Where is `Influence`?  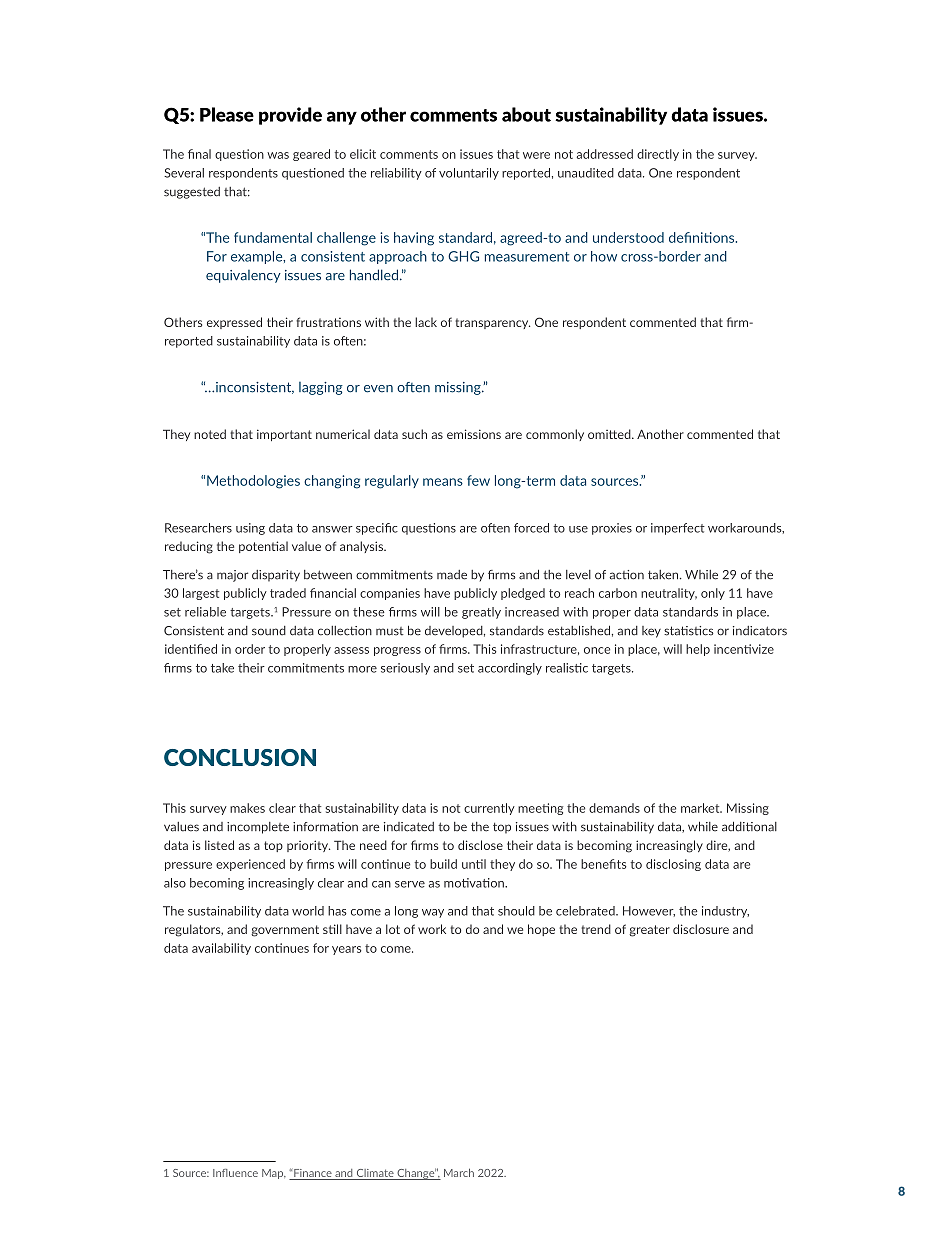
Influence is located at coordinates (235, 1173).
